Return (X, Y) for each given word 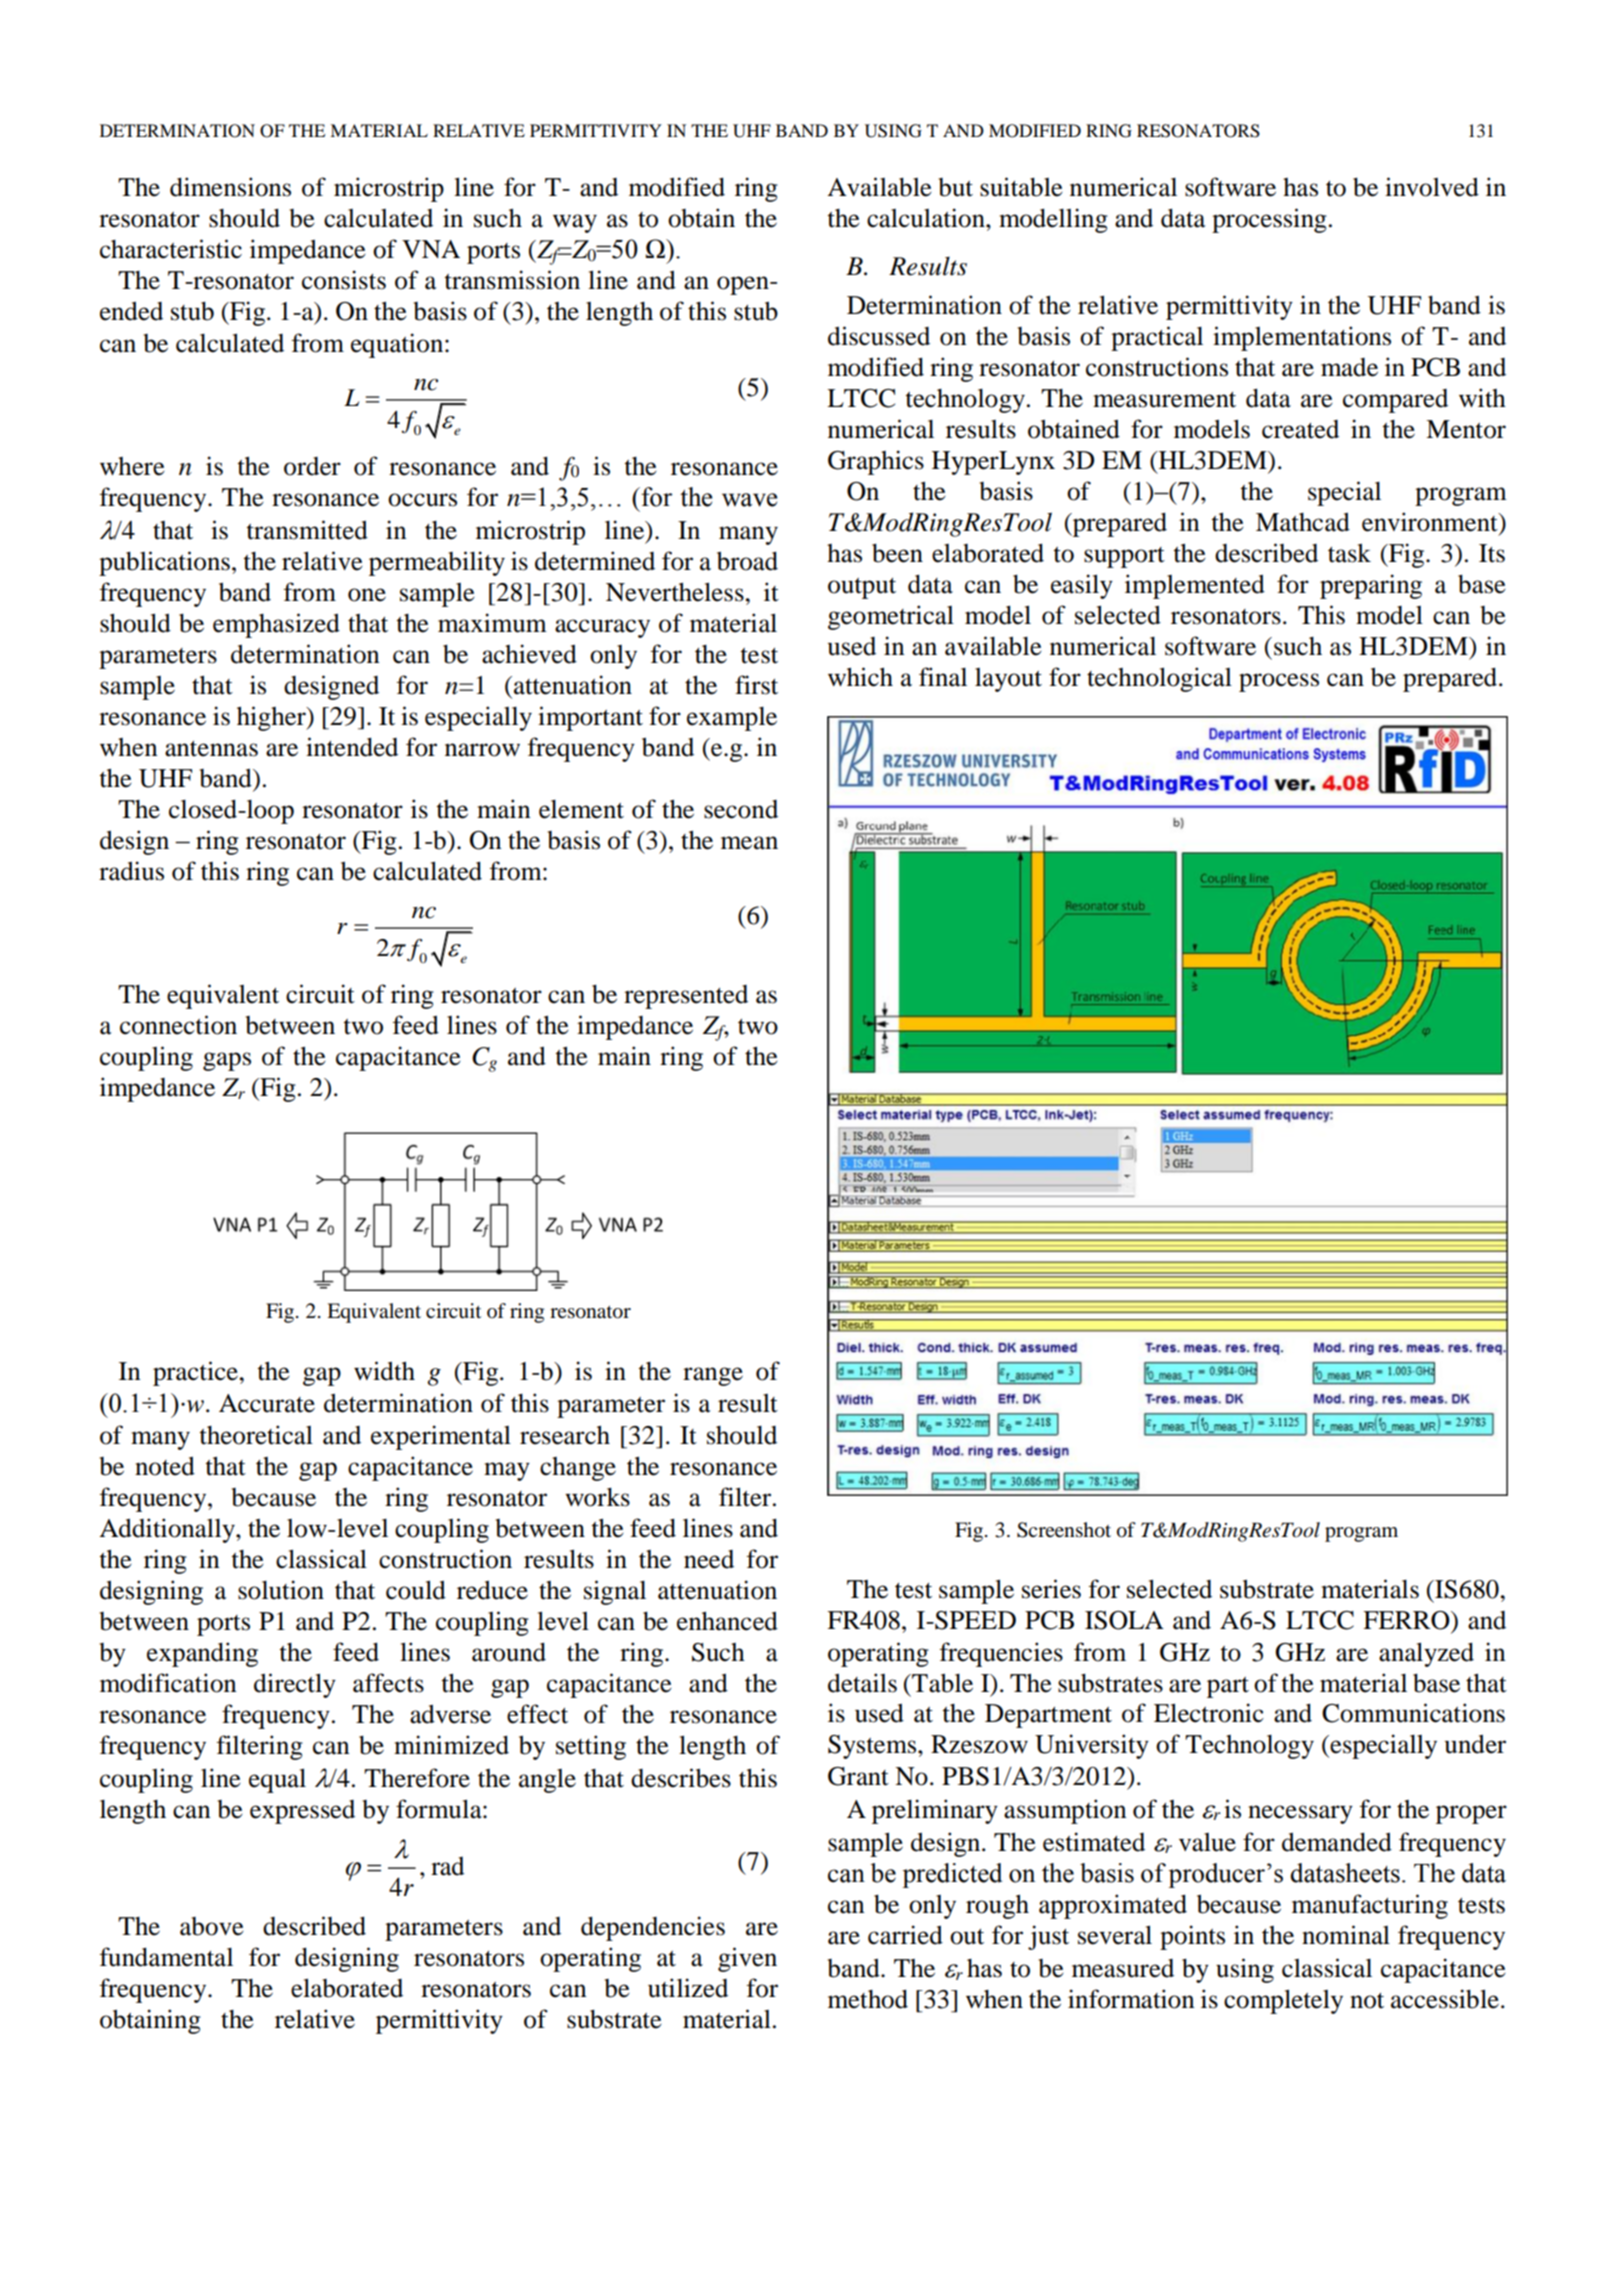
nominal (1346, 1935)
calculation (927, 218)
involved (1432, 187)
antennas (211, 748)
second (741, 809)
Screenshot (1064, 1530)
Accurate (267, 1403)
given (747, 1959)
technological (1159, 679)
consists (344, 280)
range (713, 1376)
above (212, 1926)
